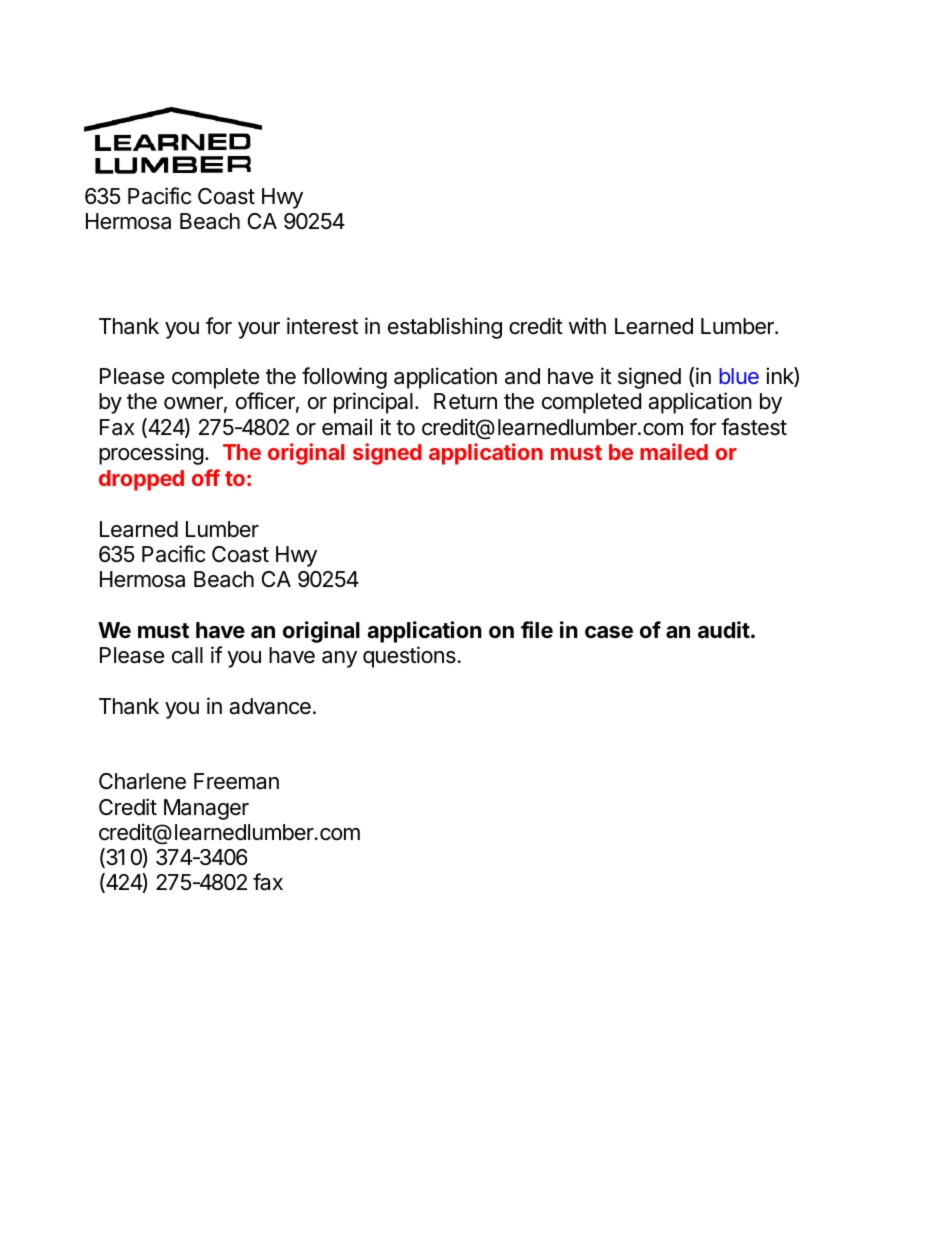  I want to click on questions, so click(409, 657).
